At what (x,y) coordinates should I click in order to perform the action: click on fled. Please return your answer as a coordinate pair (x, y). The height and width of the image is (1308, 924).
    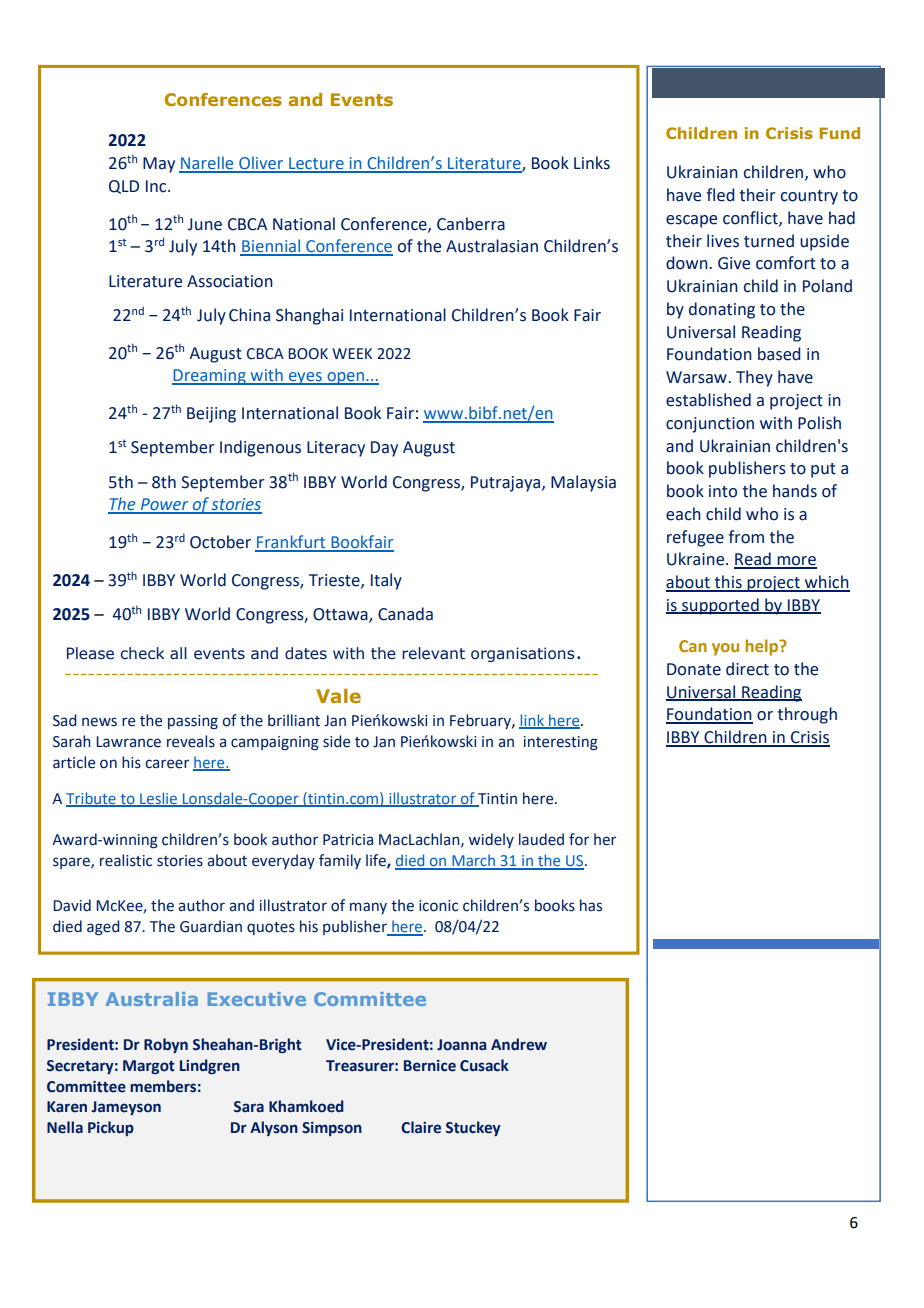
    Looking at the image, I should click on (720, 195).
